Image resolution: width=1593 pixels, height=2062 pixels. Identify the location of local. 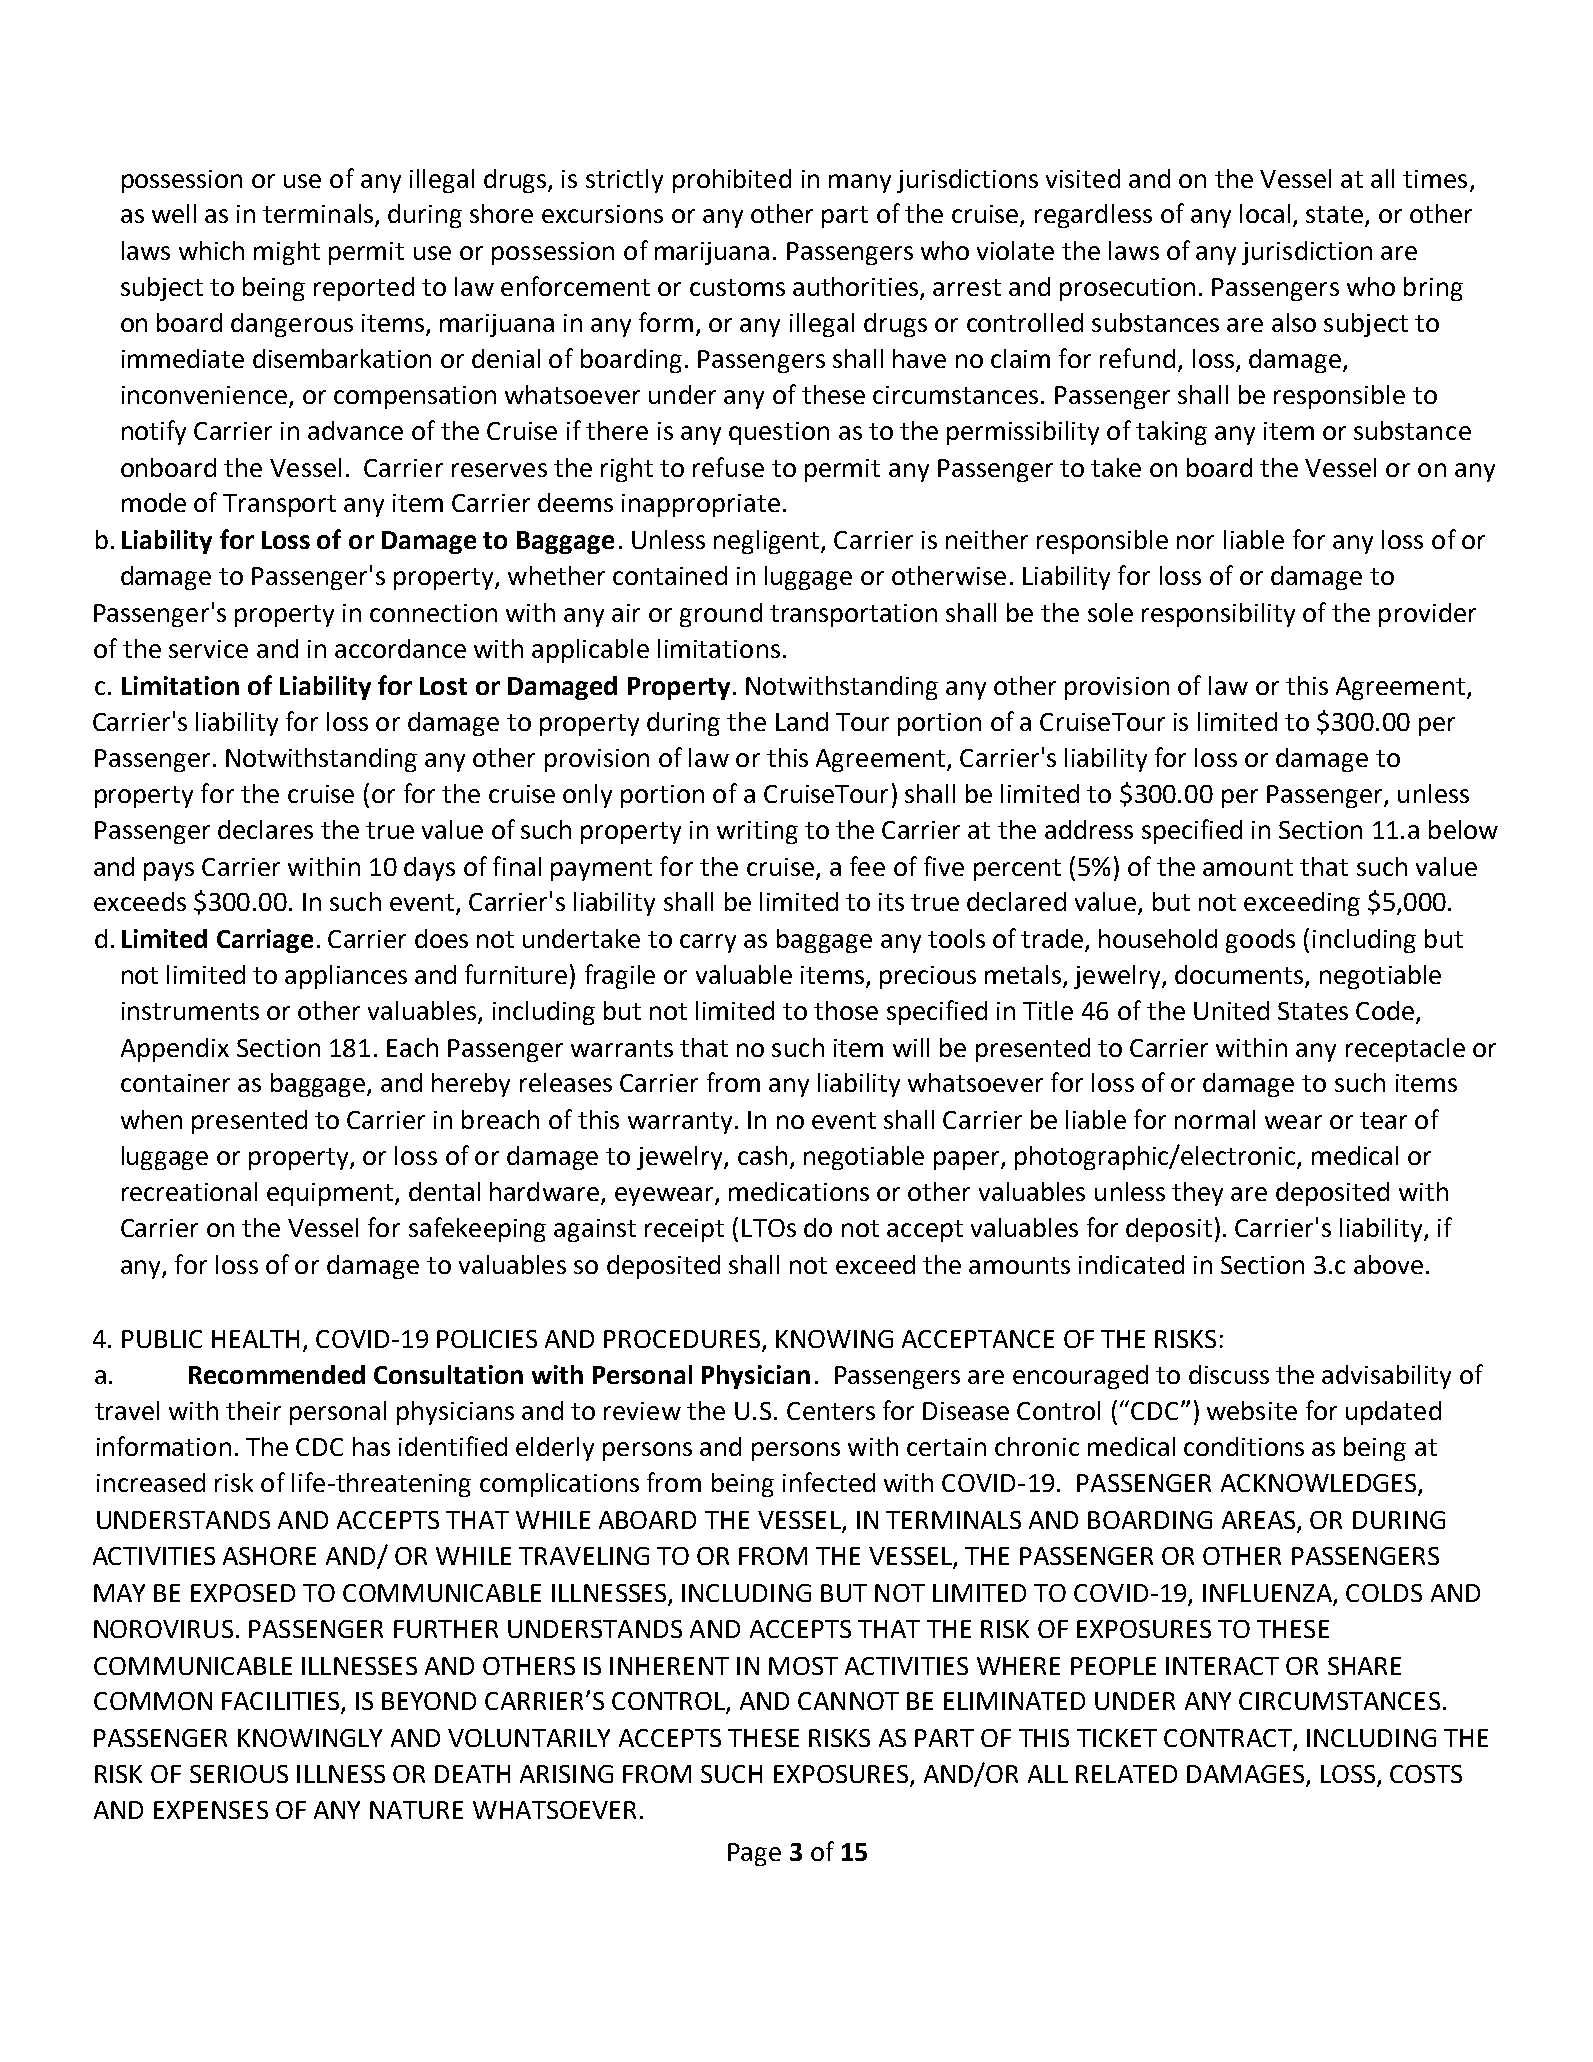
(1265, 213).
